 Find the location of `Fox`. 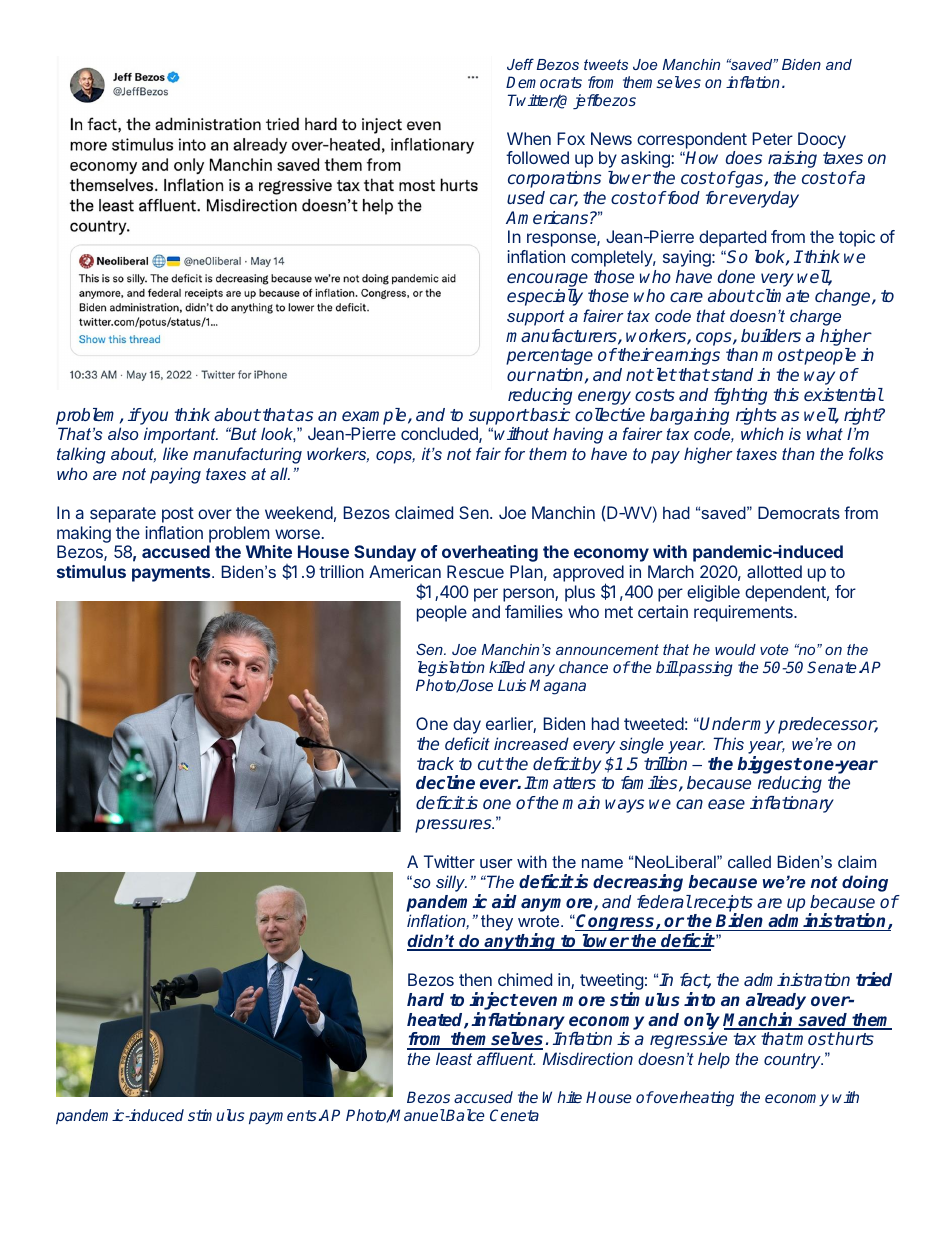

Fox is located at coordinates (571, 138).
